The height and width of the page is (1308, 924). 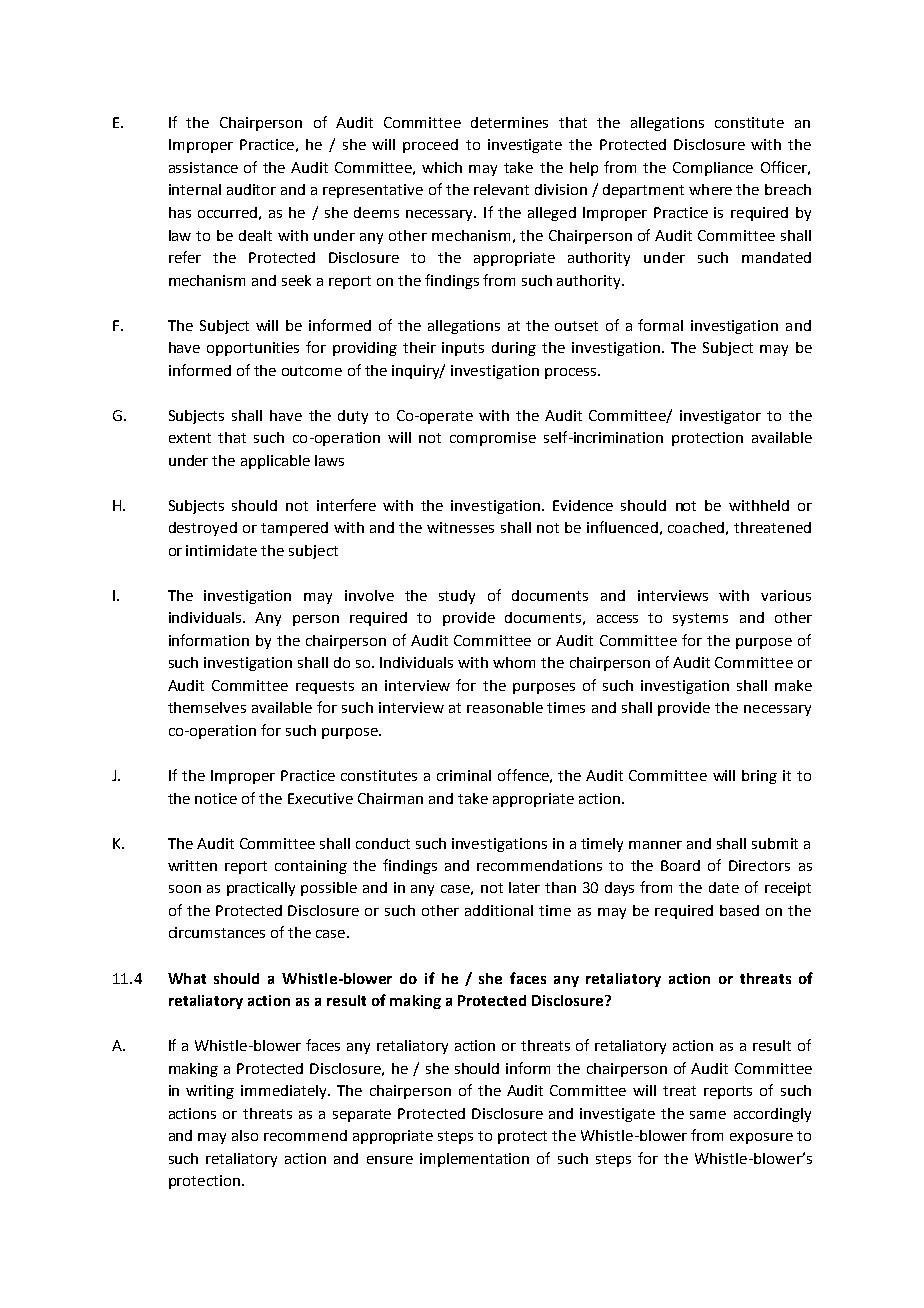 What do you see at coordinates (713, 169) in the page?
I see `Compliance` at bounding box center [713, 169].
